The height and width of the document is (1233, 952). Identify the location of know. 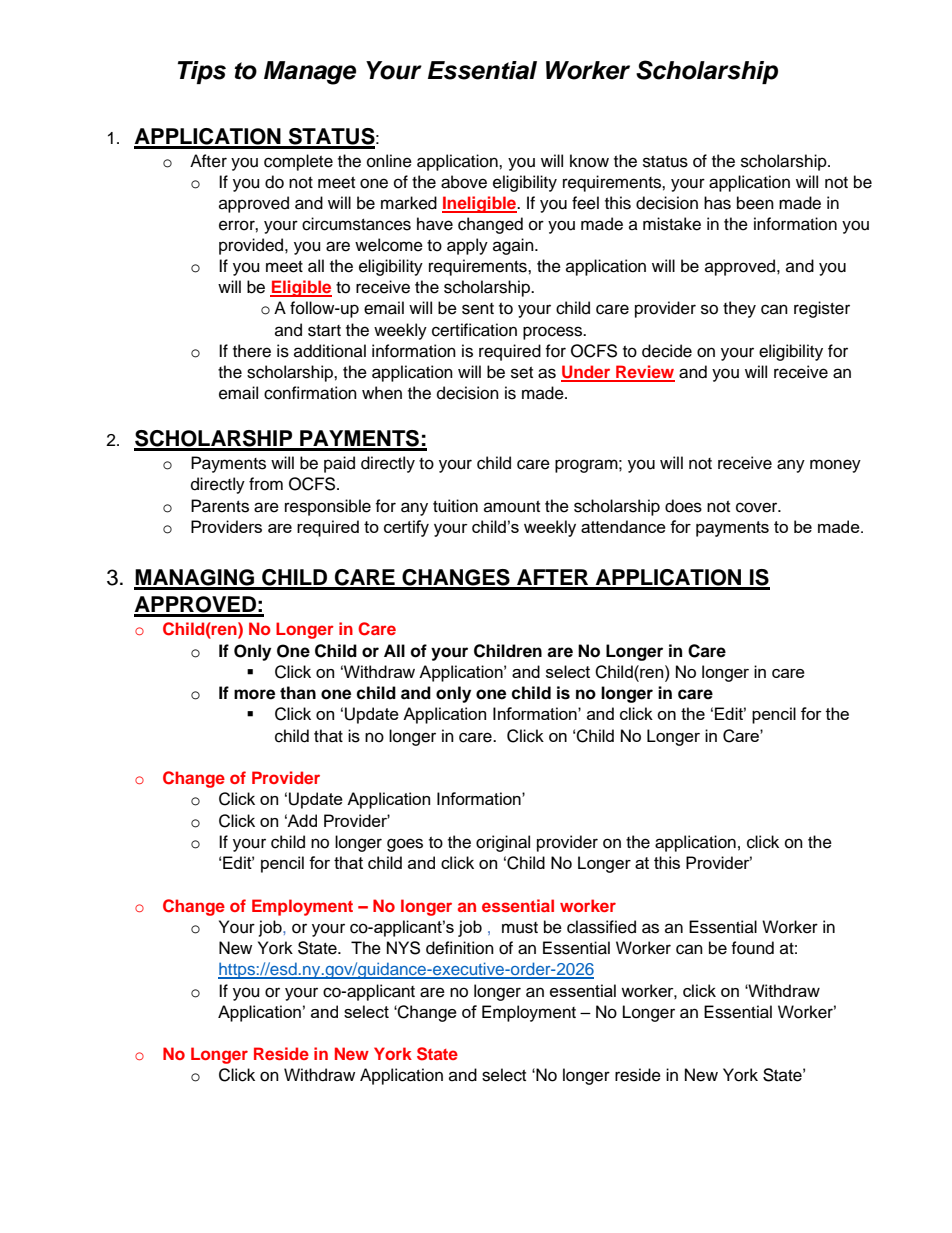
(589, 161).
